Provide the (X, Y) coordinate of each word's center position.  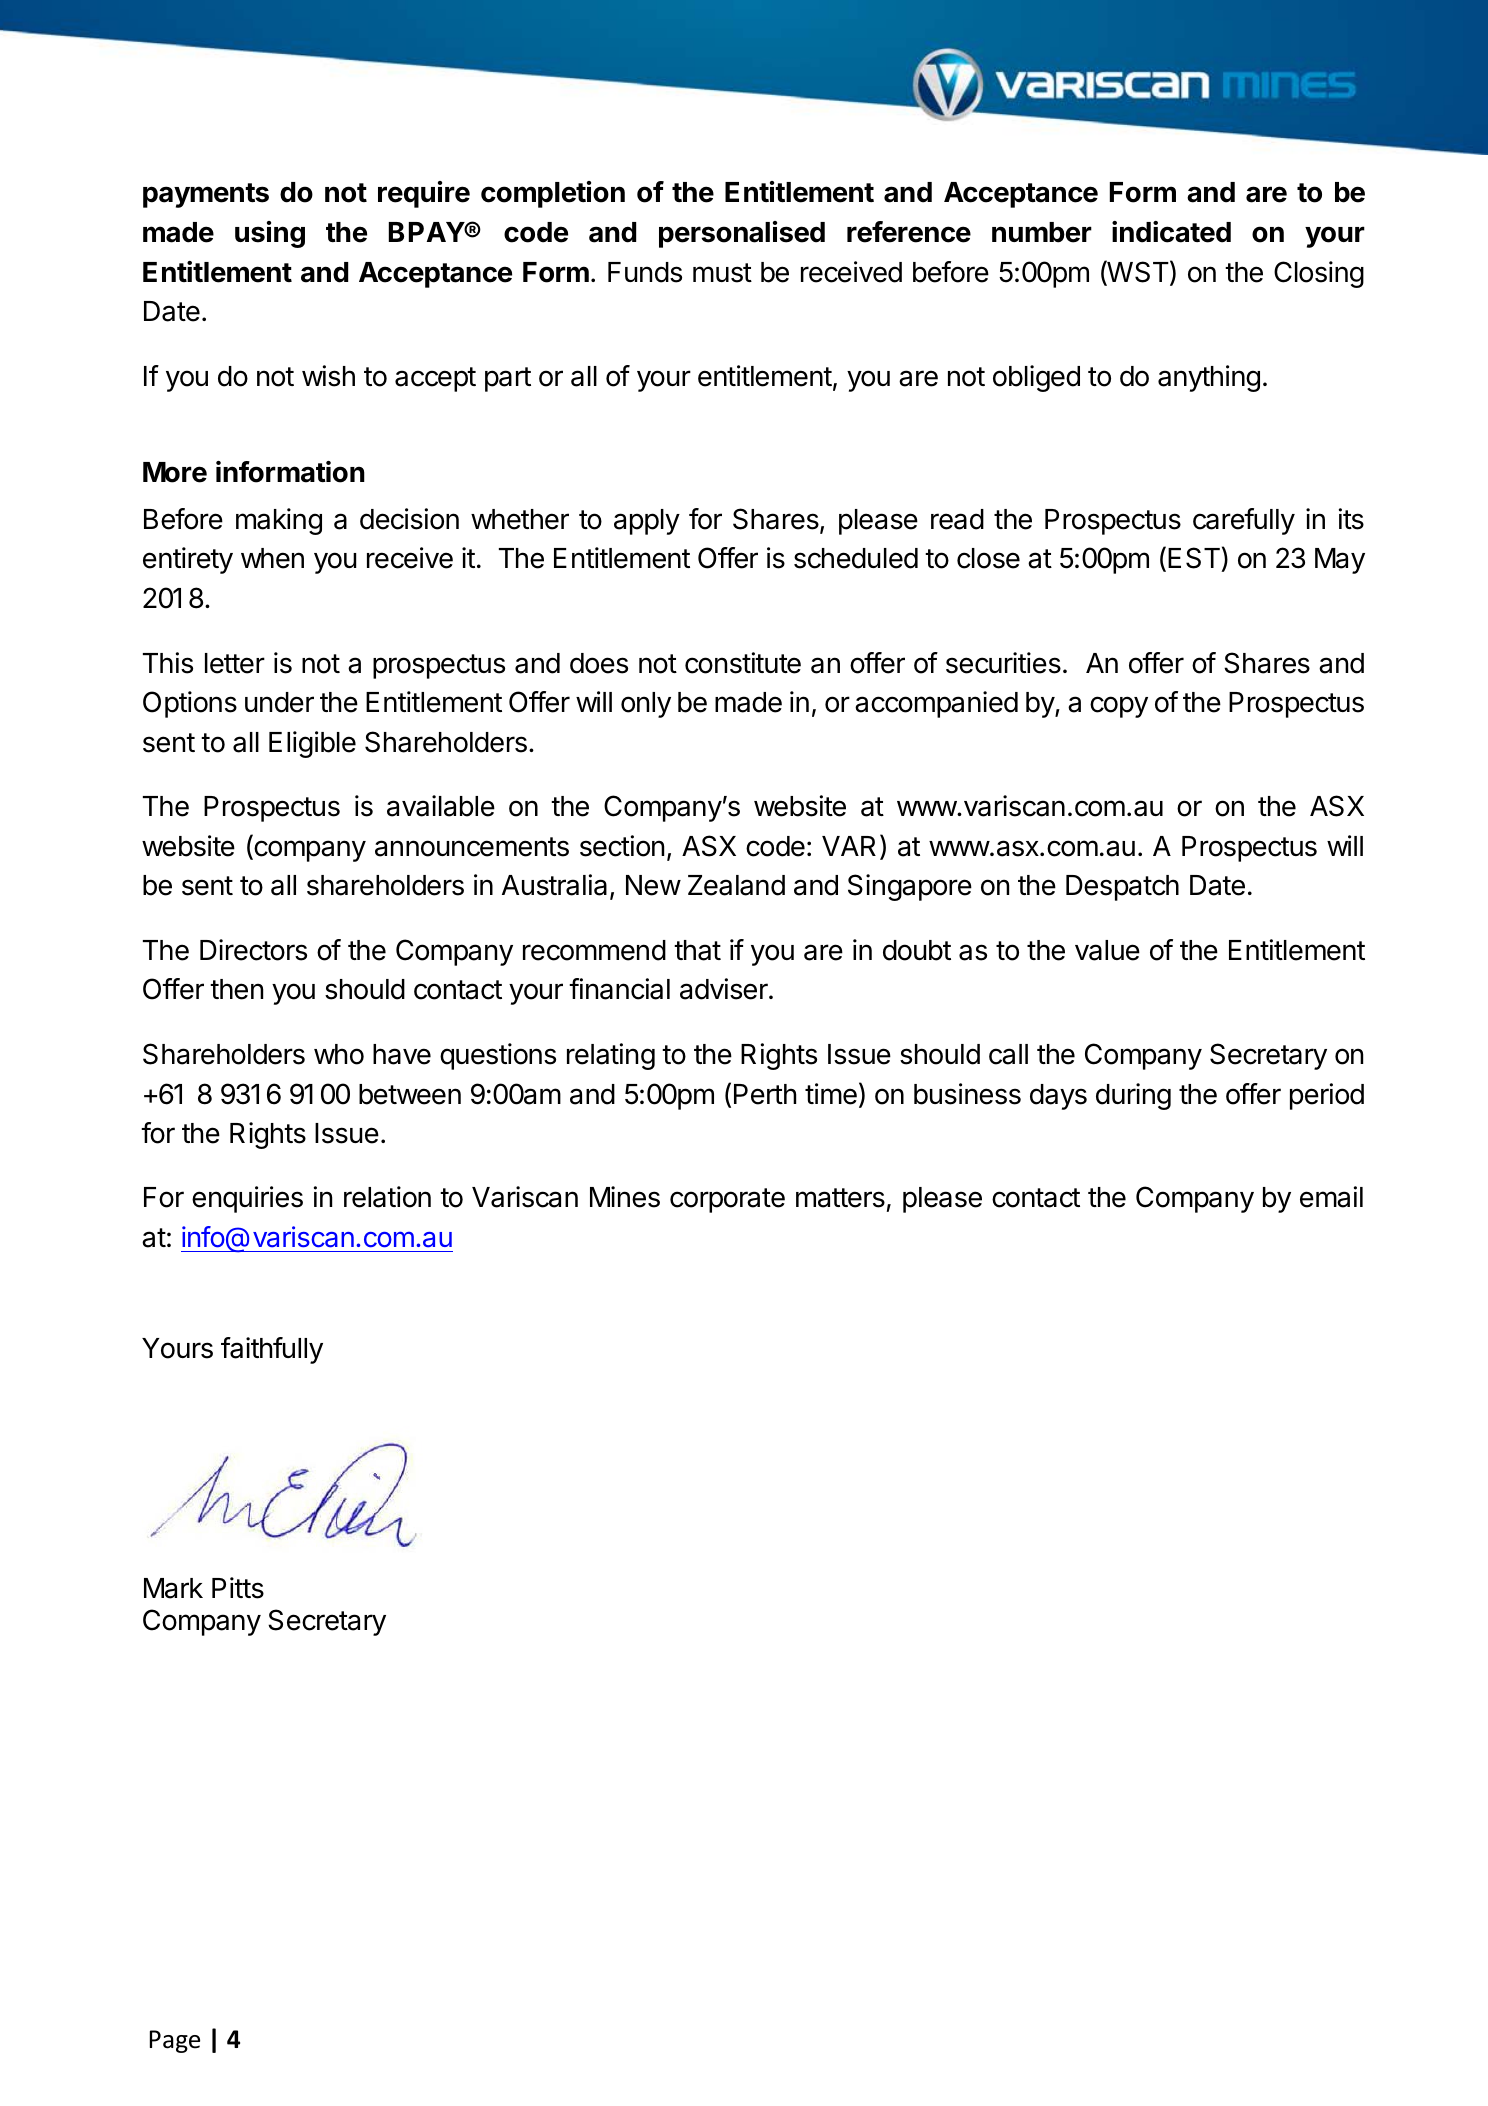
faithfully (272, 1350)
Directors (253, 950)
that (697, 950)
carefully (1244, 521)
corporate (727, 1200)
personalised (742, 234)
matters (840, 1198)
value (1107, 950)
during (1133, 1096)
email (1331, 1197)
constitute (743, 663)
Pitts (238, 1588)
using (270, 234)
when (272, 558)
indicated (1171, 232)
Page (175, 2041)
